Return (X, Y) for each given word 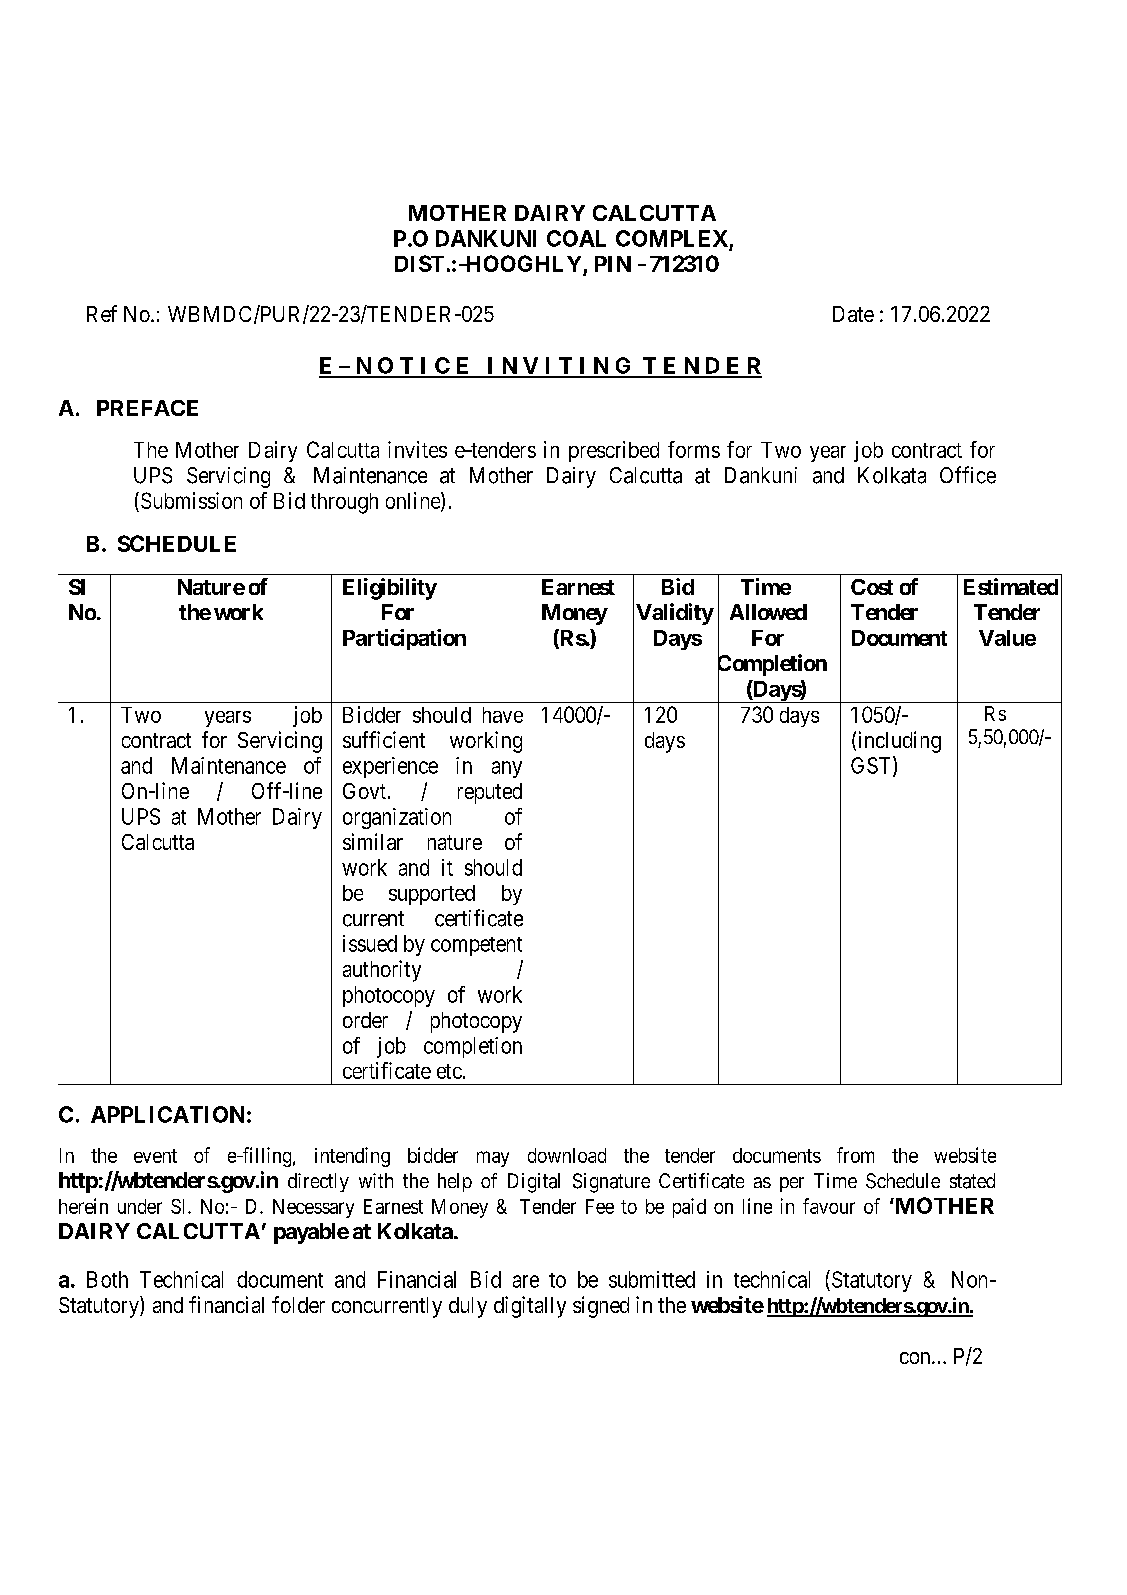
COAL (576, 238)
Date (853, 314)
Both (107, 1279)
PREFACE (147, 408)
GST (872, 766)
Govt (364, 791)
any (507, 769)
